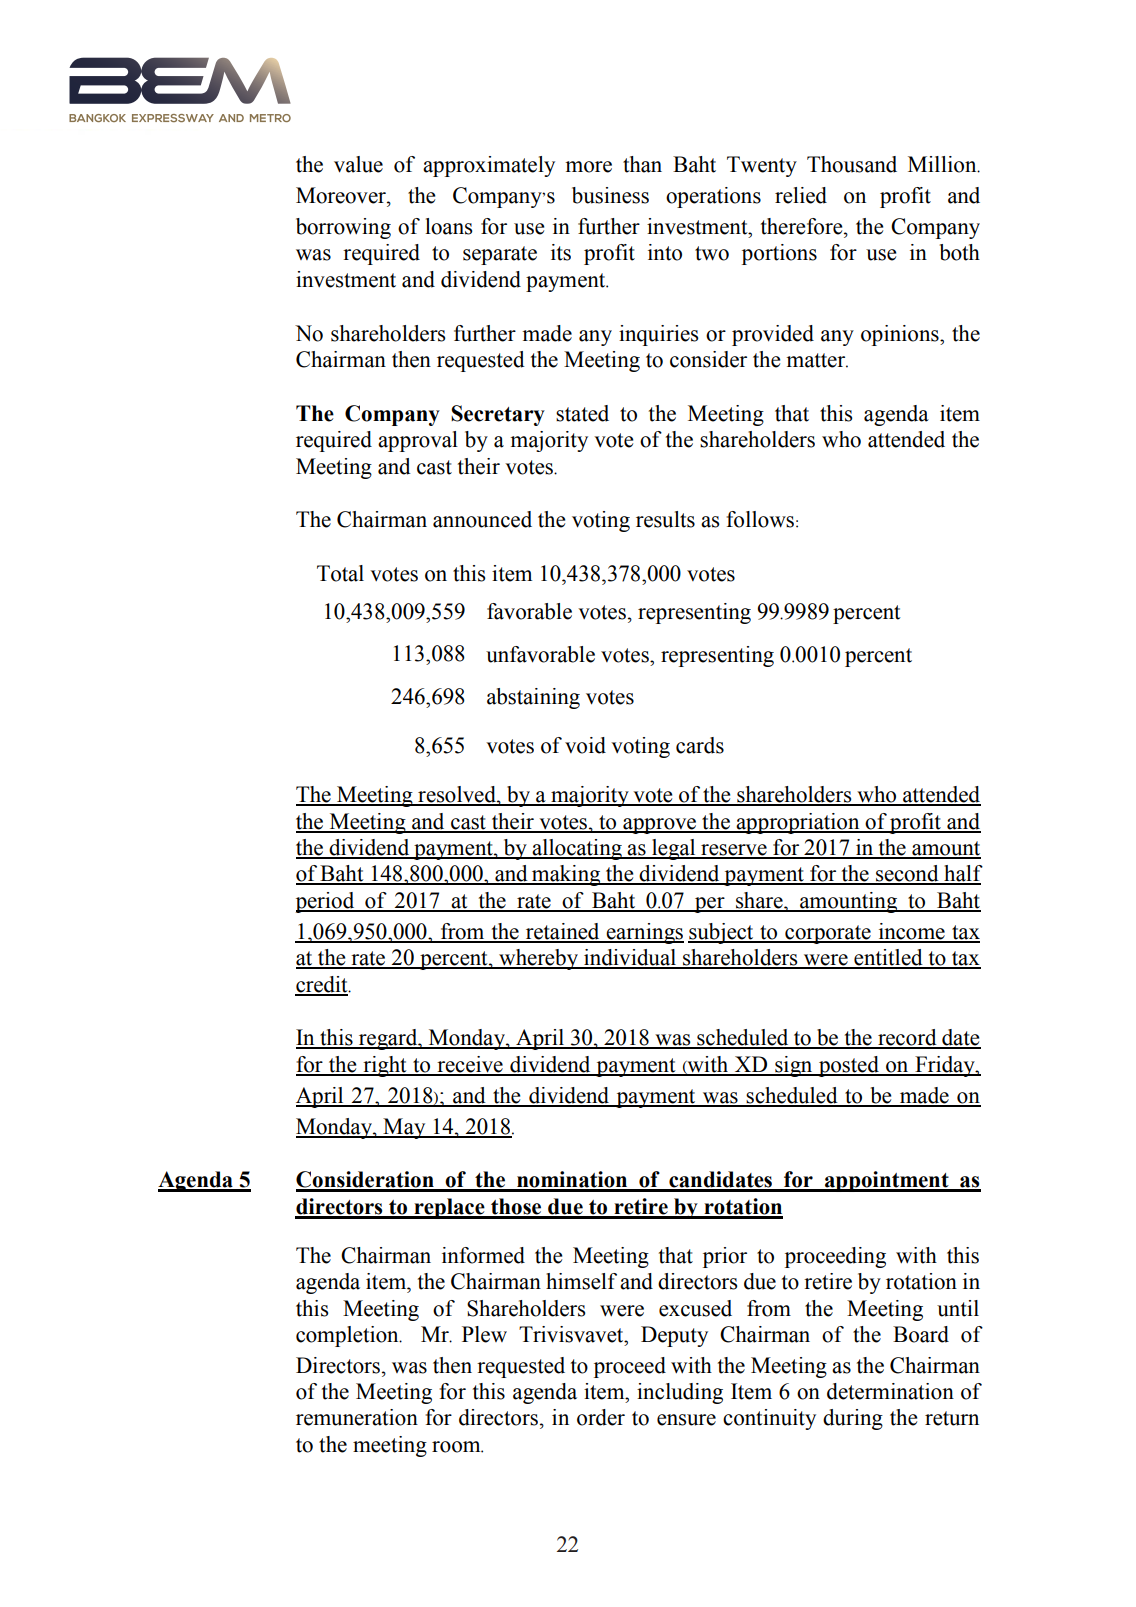 The width and height of the image is (1136, 1607). Describe the element at coordinates (630, 958) in the image. I see `individual` at that location.
